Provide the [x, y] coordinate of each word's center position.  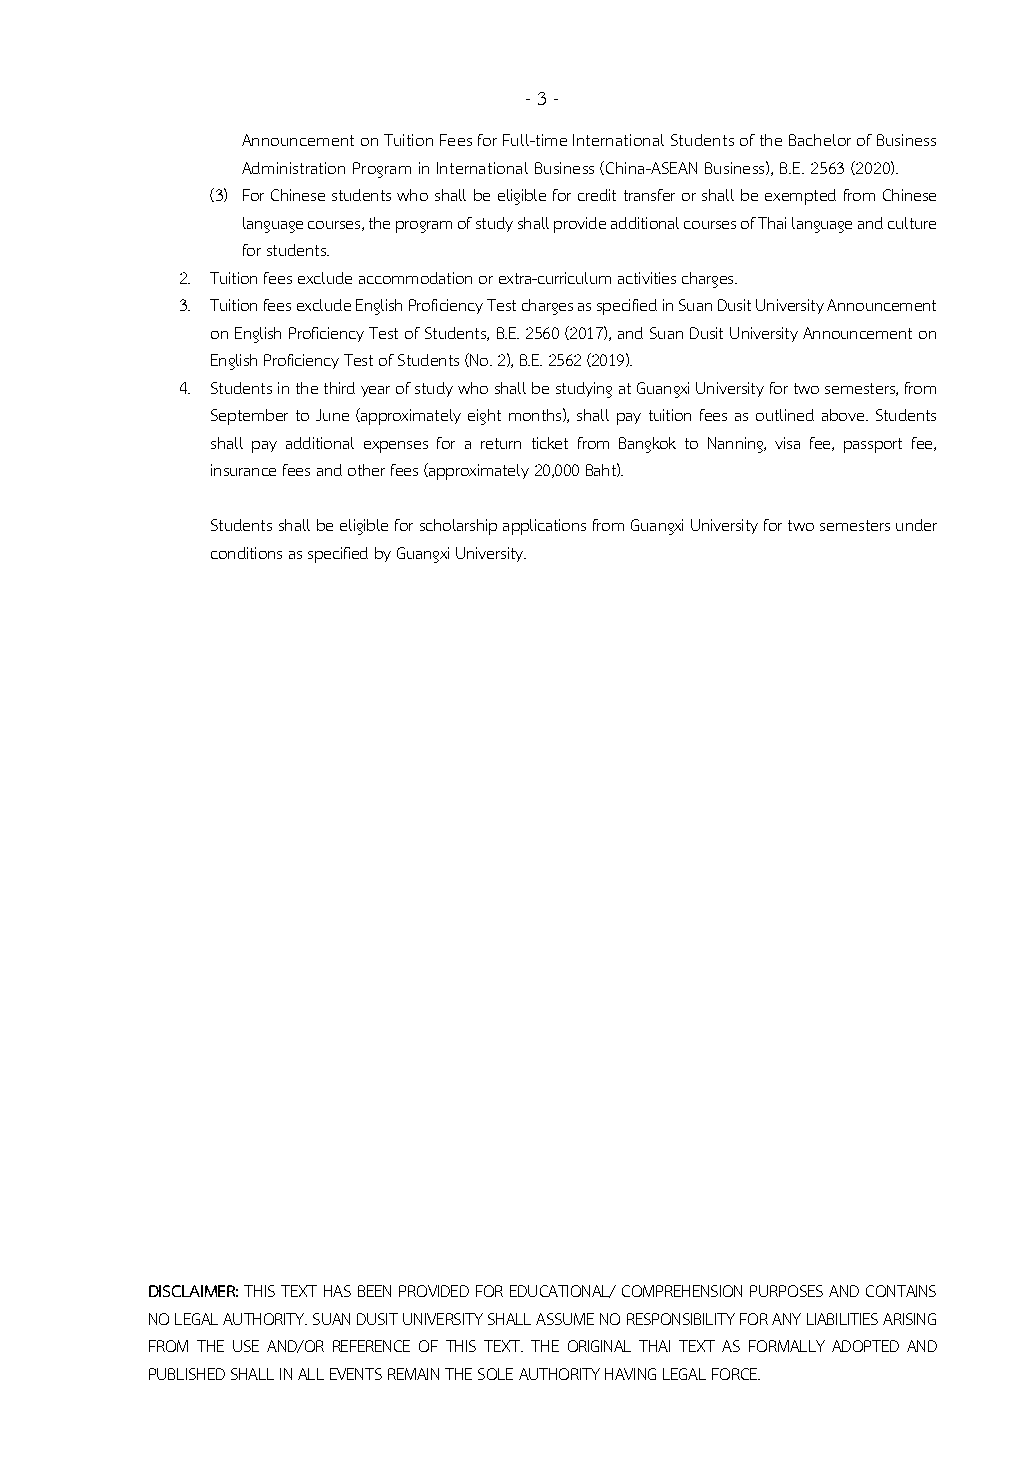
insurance [243, 470]
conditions [246, 553]
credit [597, 195]
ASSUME [565, 1319]
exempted [800, 197]
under [916, 525]
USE [246, 1346]
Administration [293, 168]
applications [544, 527]
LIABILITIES [842, 1319]
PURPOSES [786, 1291]
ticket [550, 443]
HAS [337, 1291]
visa [787, 443]
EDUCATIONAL [561, 1291]
